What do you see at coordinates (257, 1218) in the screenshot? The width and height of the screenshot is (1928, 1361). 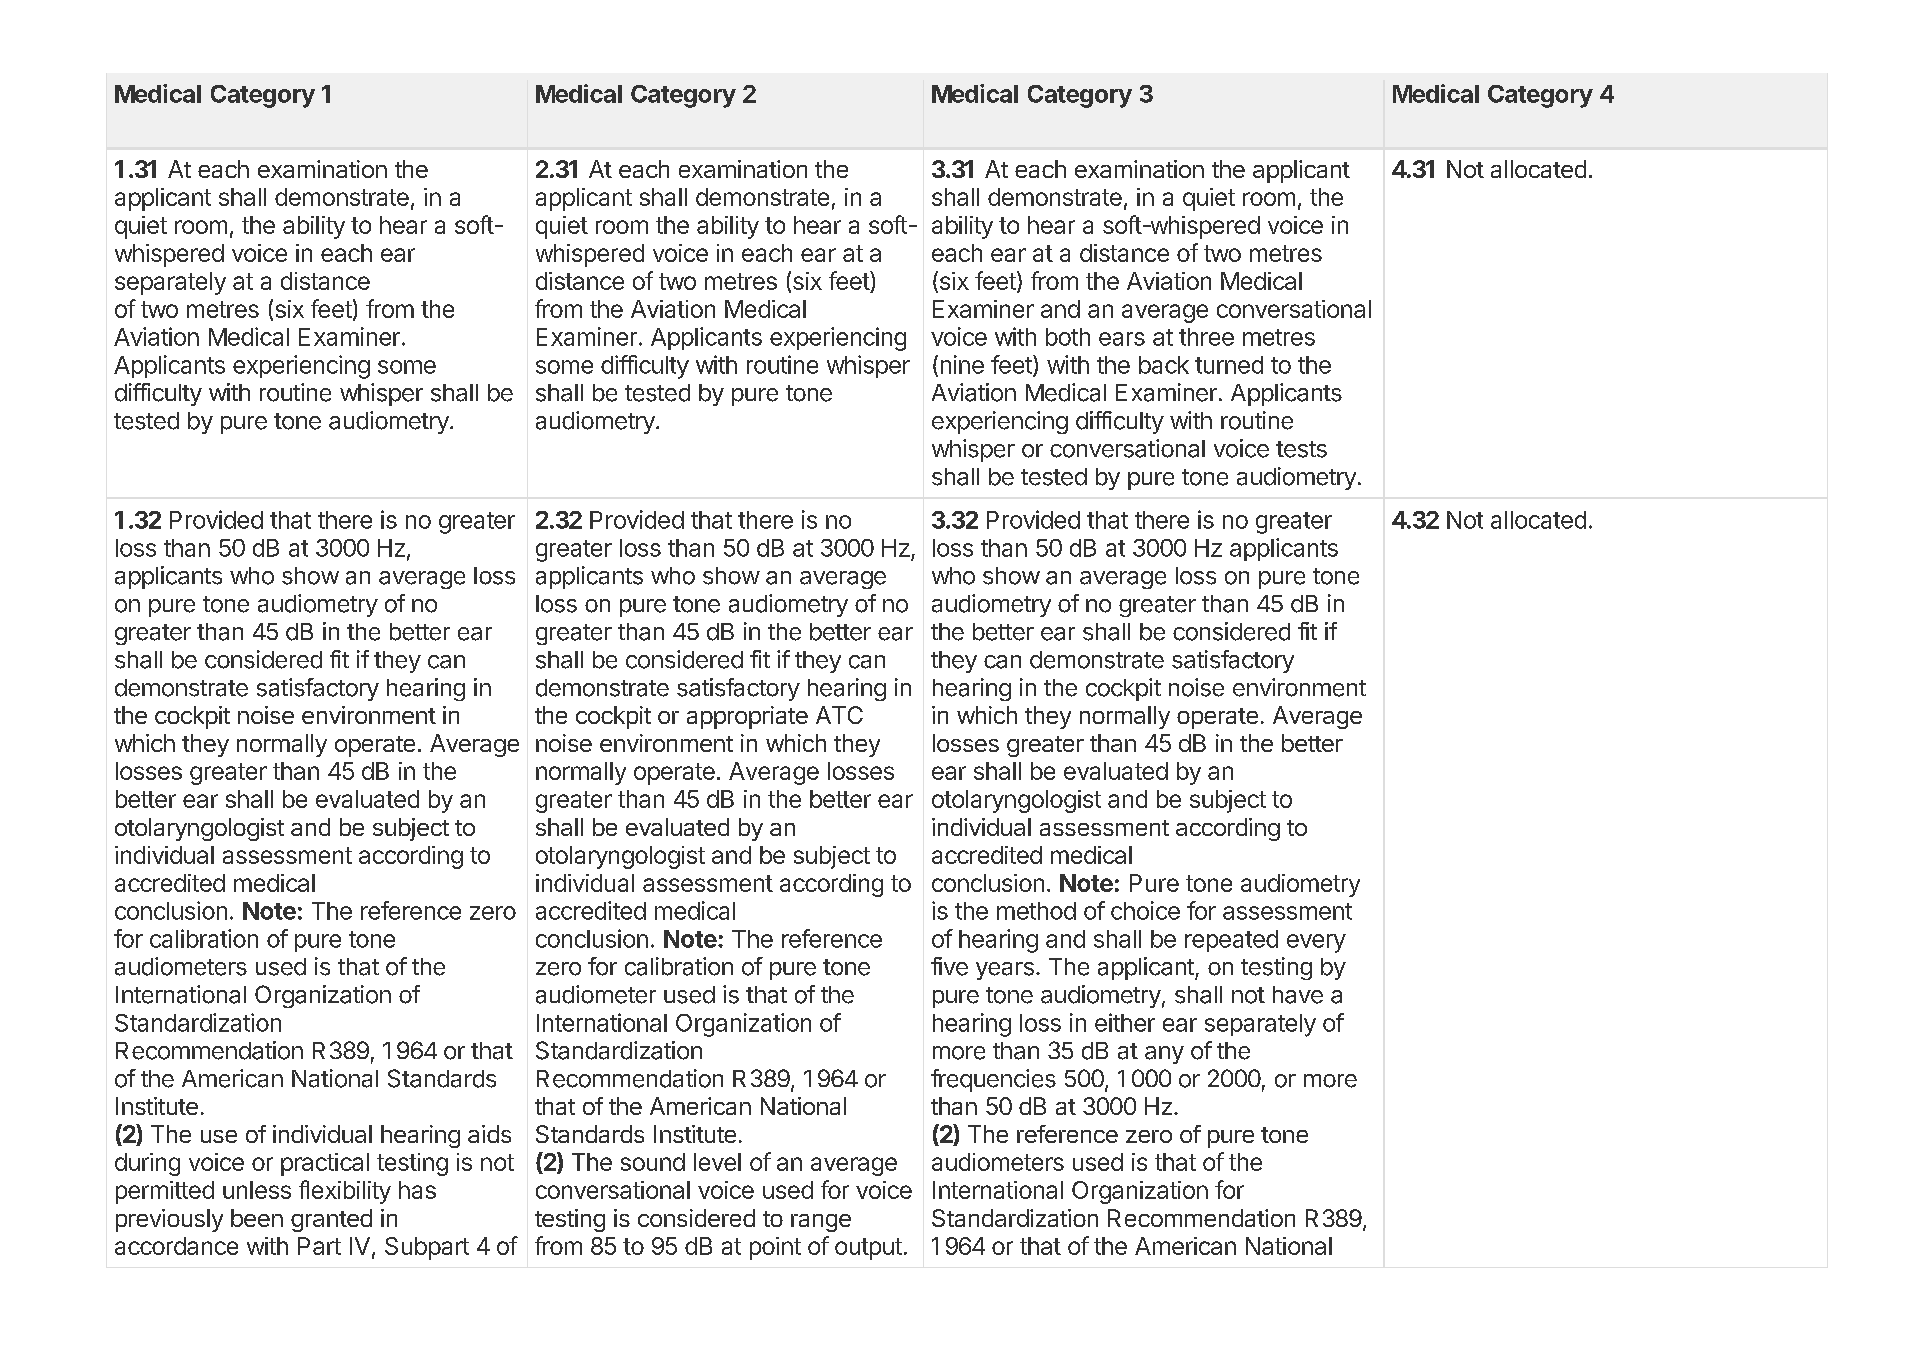 I see `been` at bounding box center [257, 1218].
